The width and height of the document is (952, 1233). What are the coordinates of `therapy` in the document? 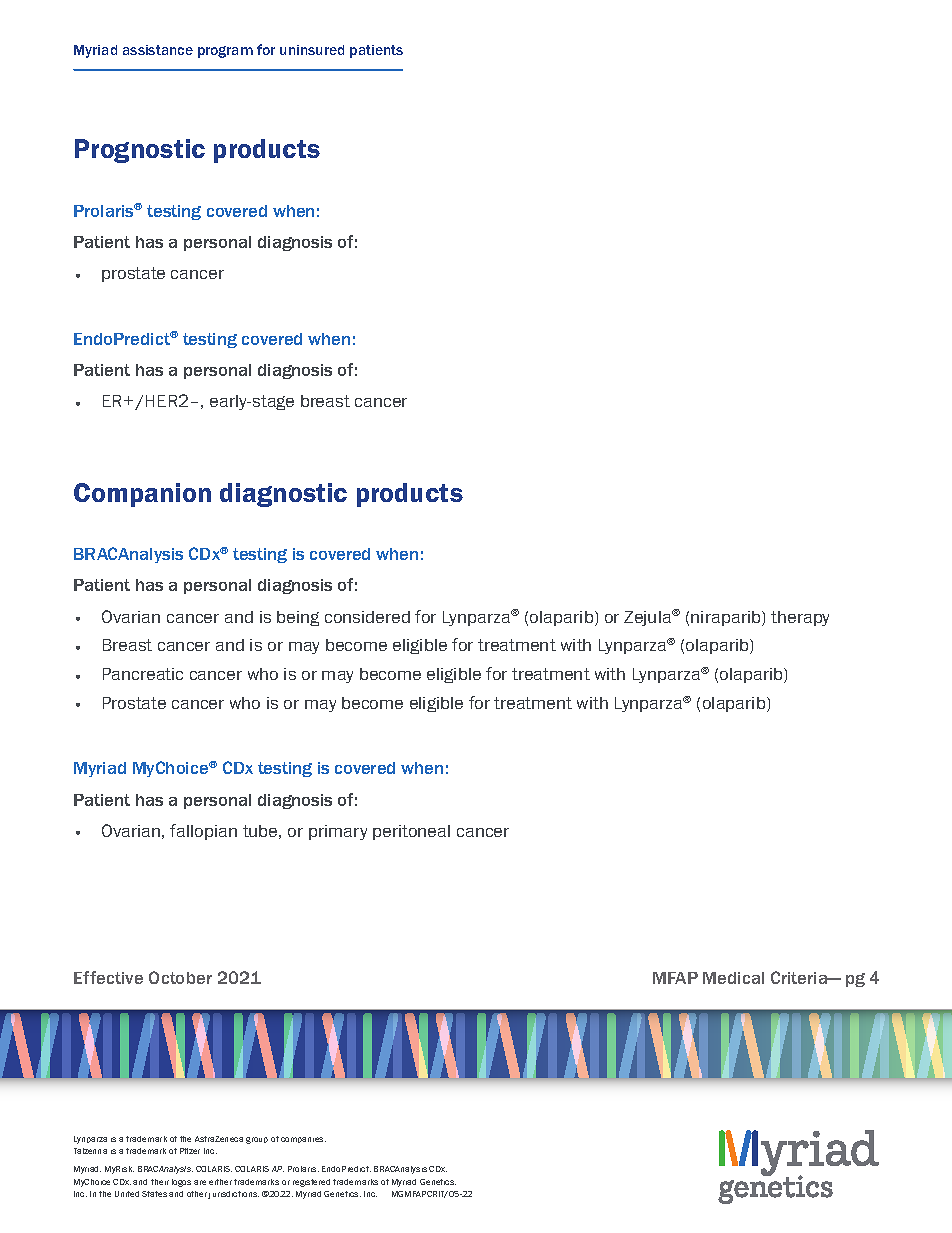 It's located at (800, 618).
